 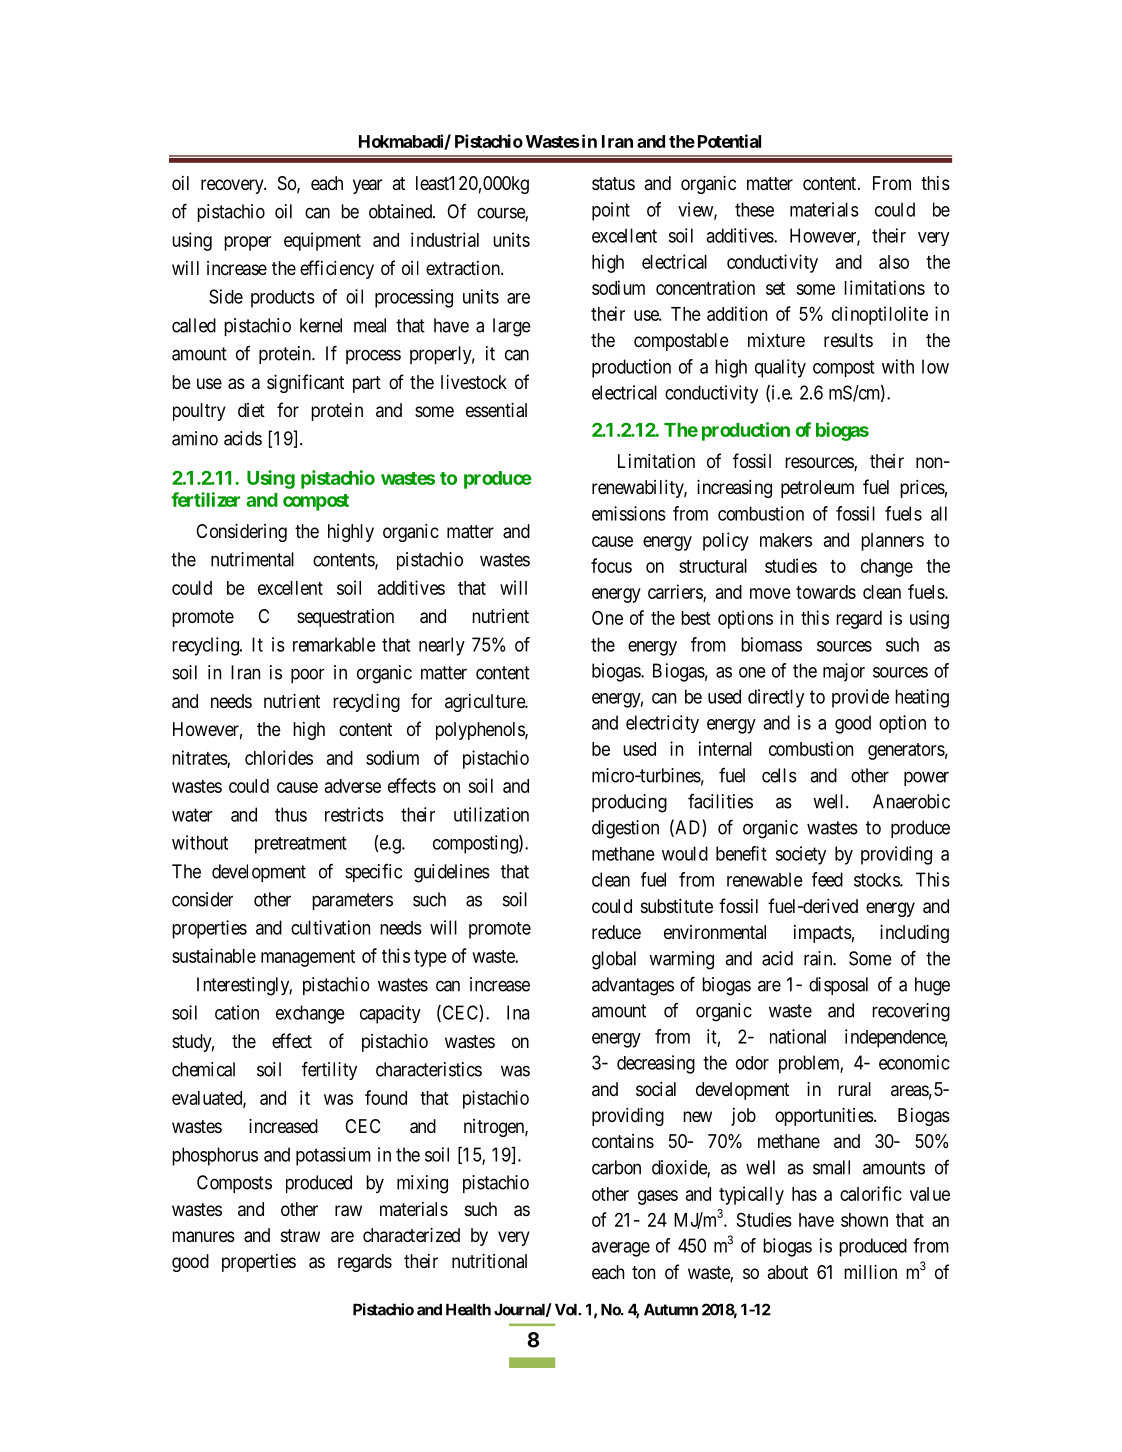 What do you see at coordinates (656, 1089) in the image?
I see `social` at bounding box center [656, 1089].
